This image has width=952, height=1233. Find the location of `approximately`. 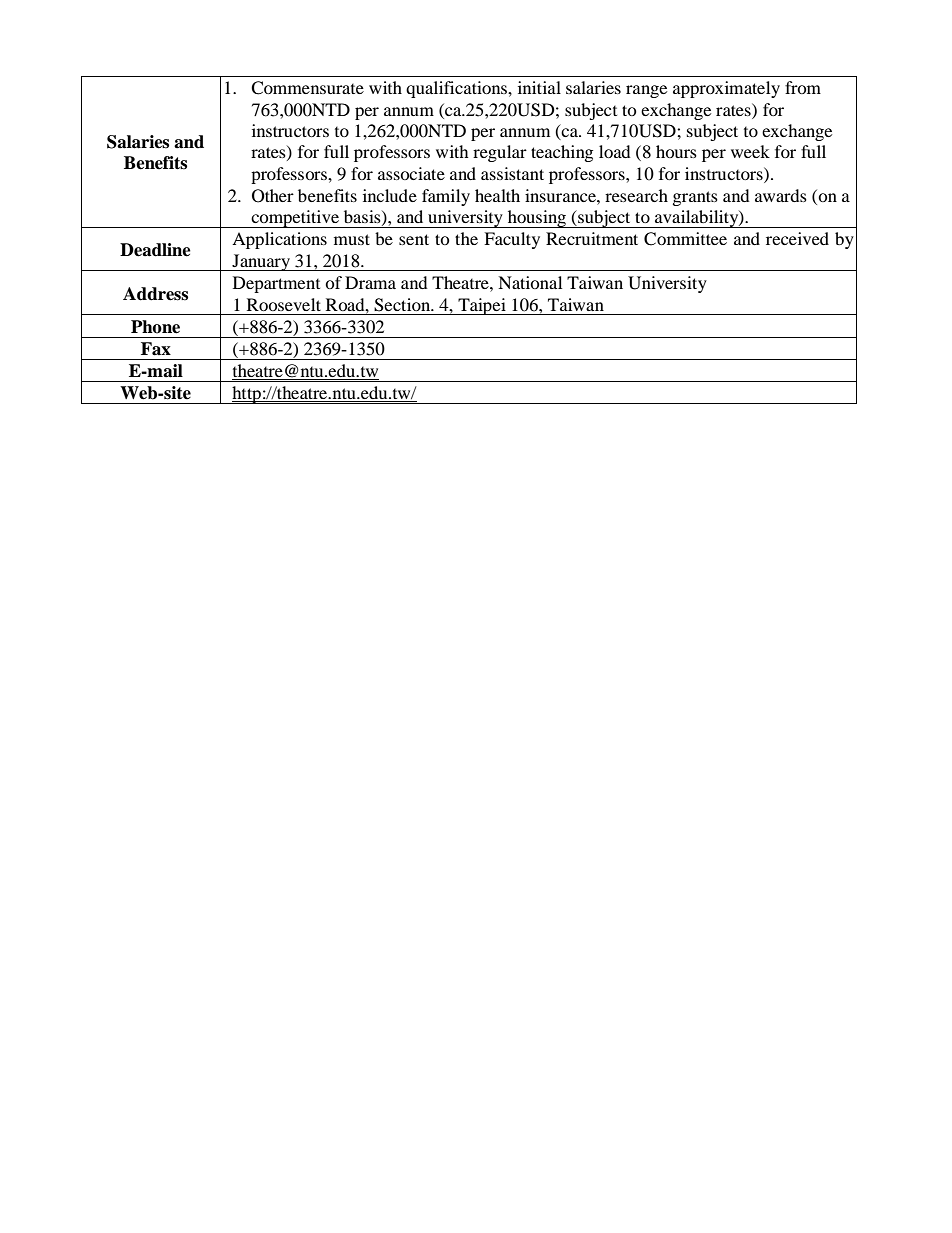

approximately is located at coordinates (726, 89).
